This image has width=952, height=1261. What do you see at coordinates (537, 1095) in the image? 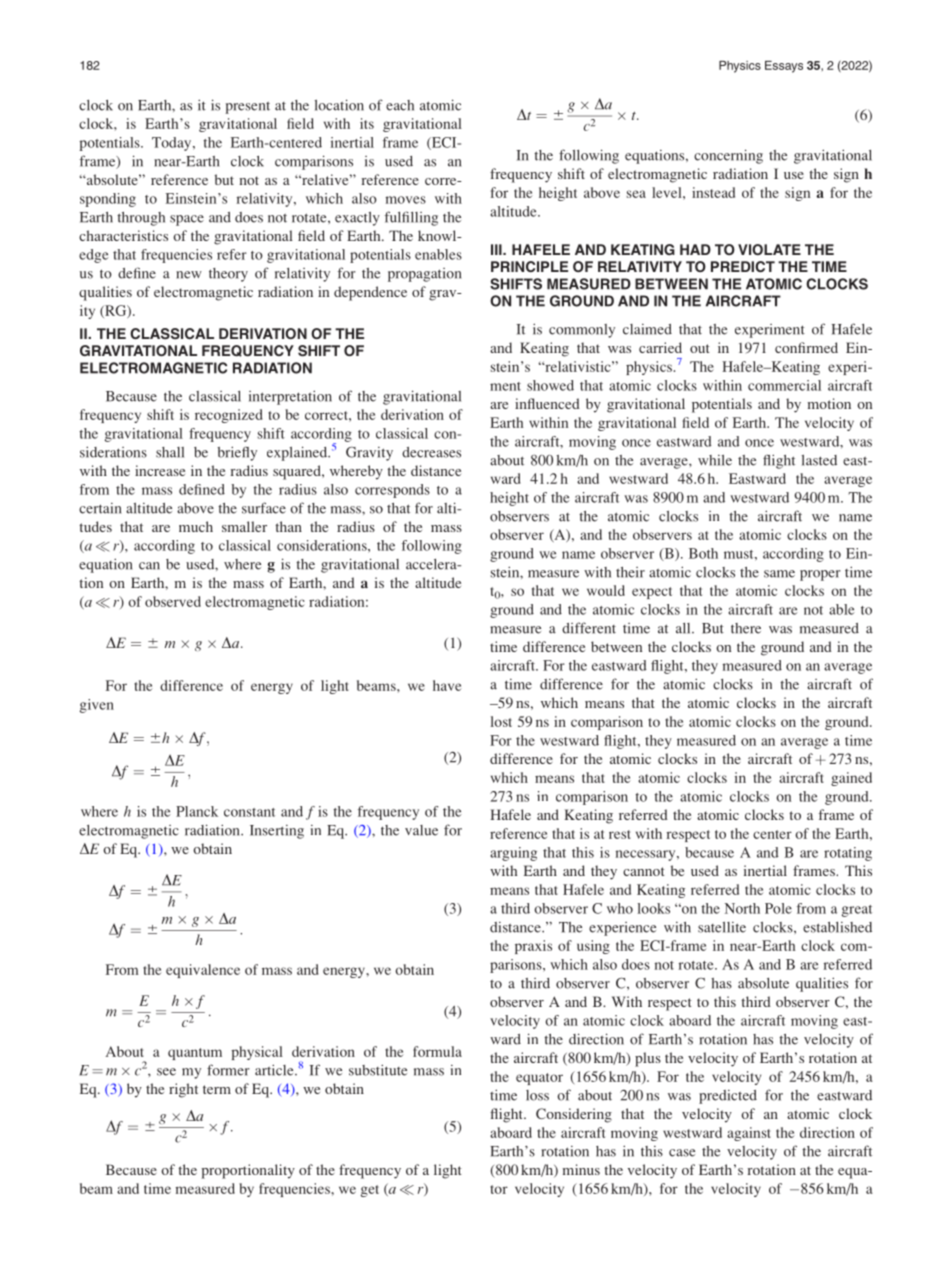
I see `loss` at bounding box center [537, 1095].
